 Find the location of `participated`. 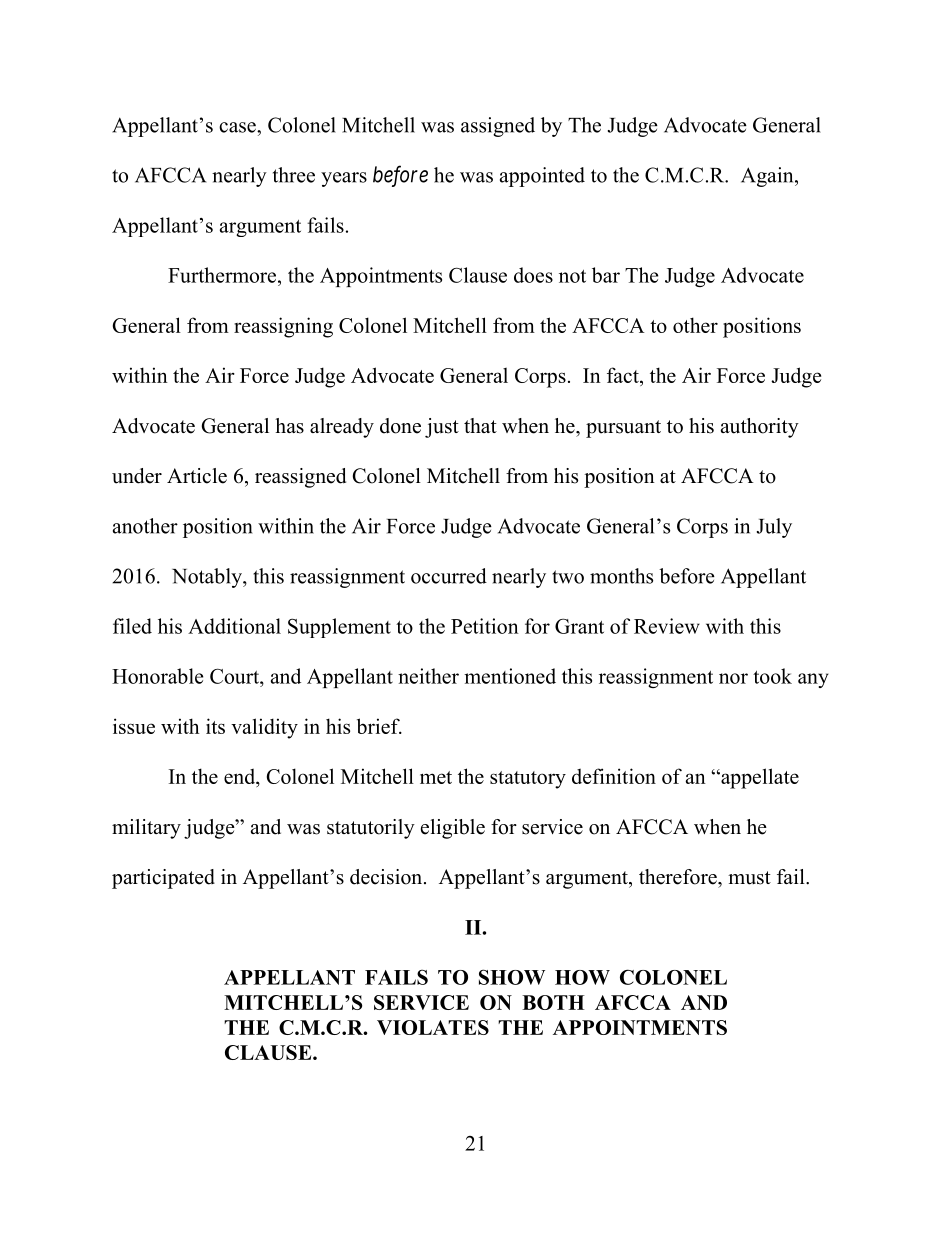

participated is located at coordinates (163, 879).
